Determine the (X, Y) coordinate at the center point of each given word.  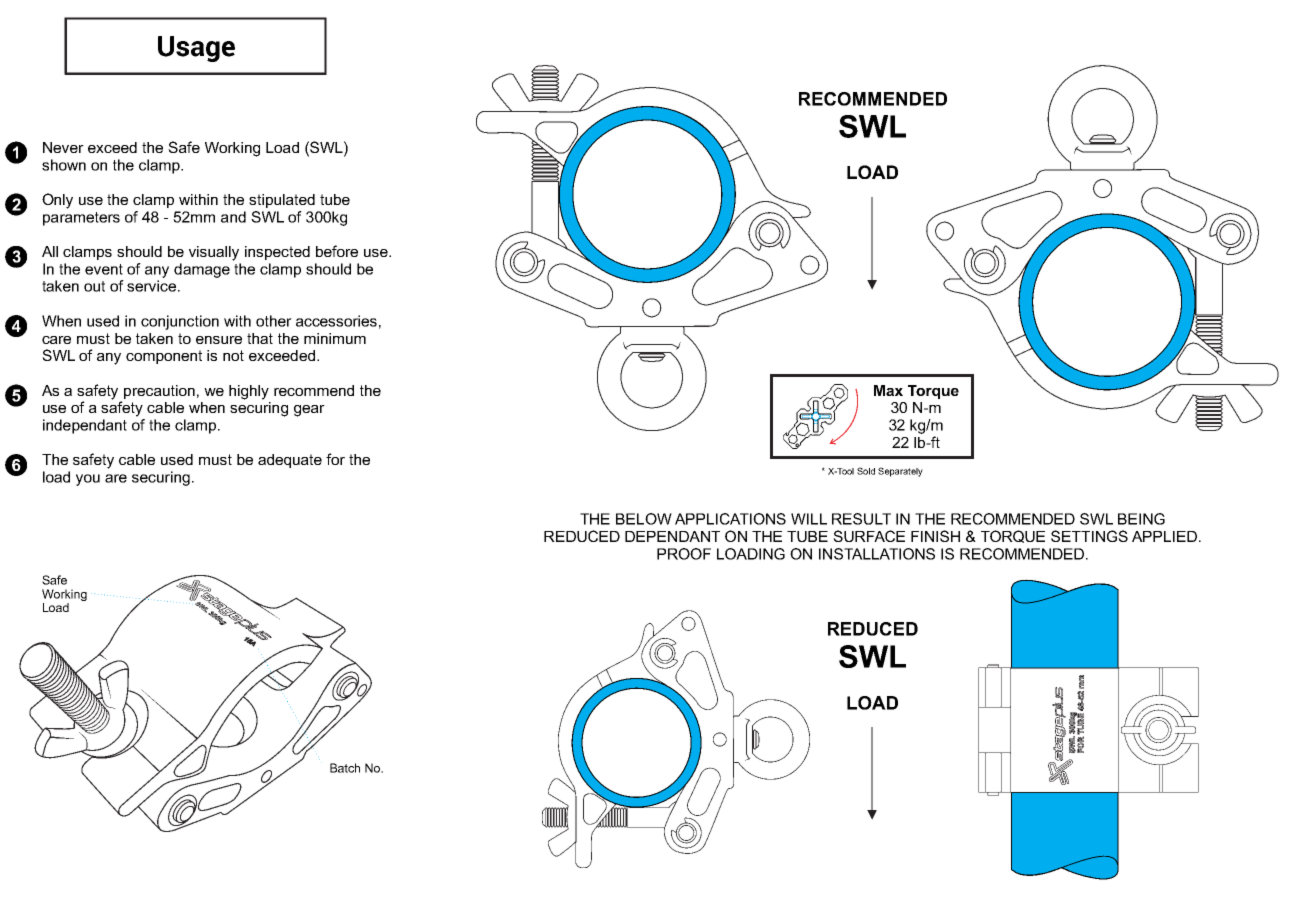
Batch (345, 768)
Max (888, 390)
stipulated (282, 201)
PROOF (684, 554)
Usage (196, 49)
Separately (900, 472)
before (337, 251)
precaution (159, 392)
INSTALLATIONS (877, 554)
